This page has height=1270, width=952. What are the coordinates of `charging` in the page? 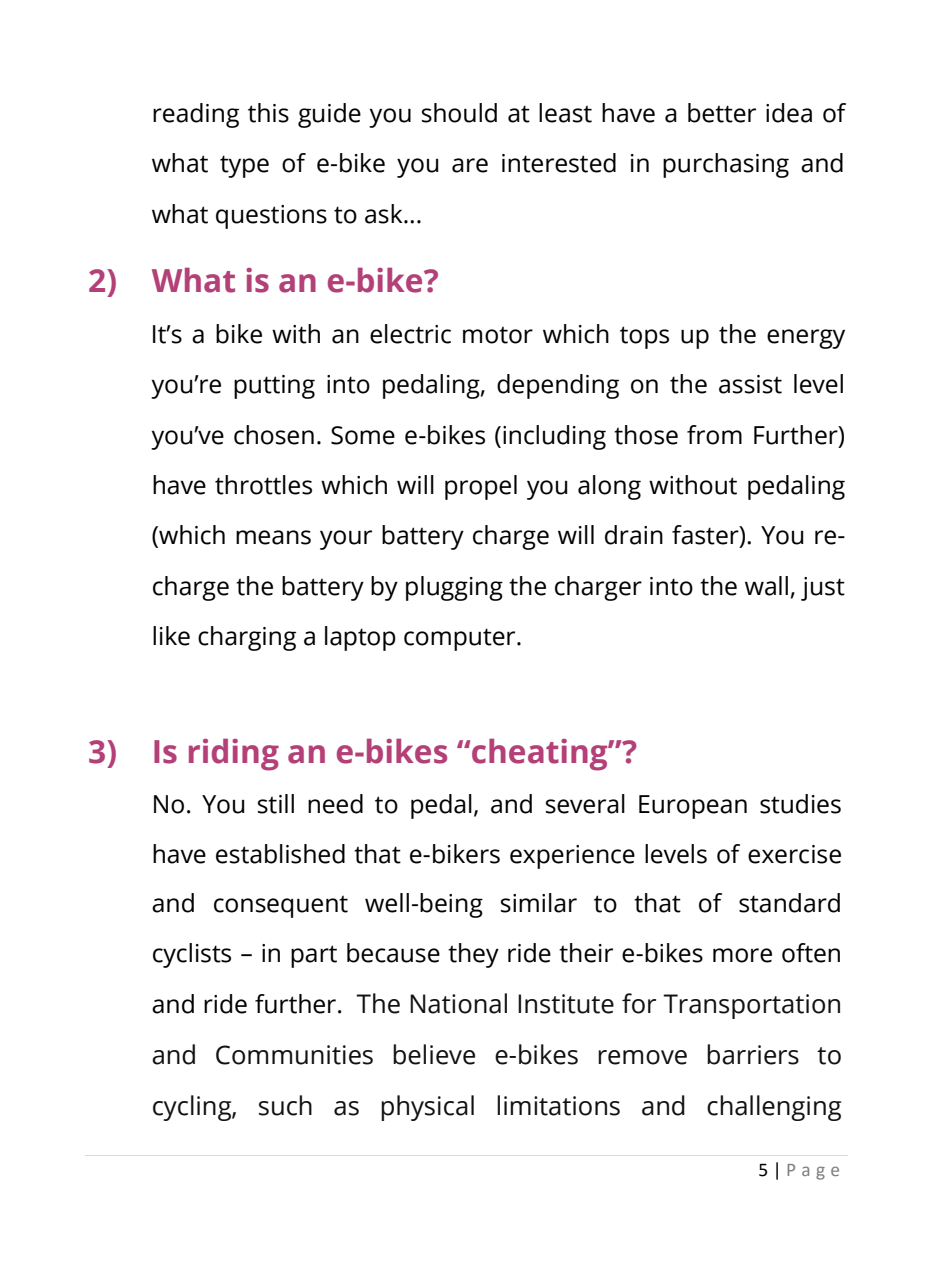 It's located at (247, 638).
